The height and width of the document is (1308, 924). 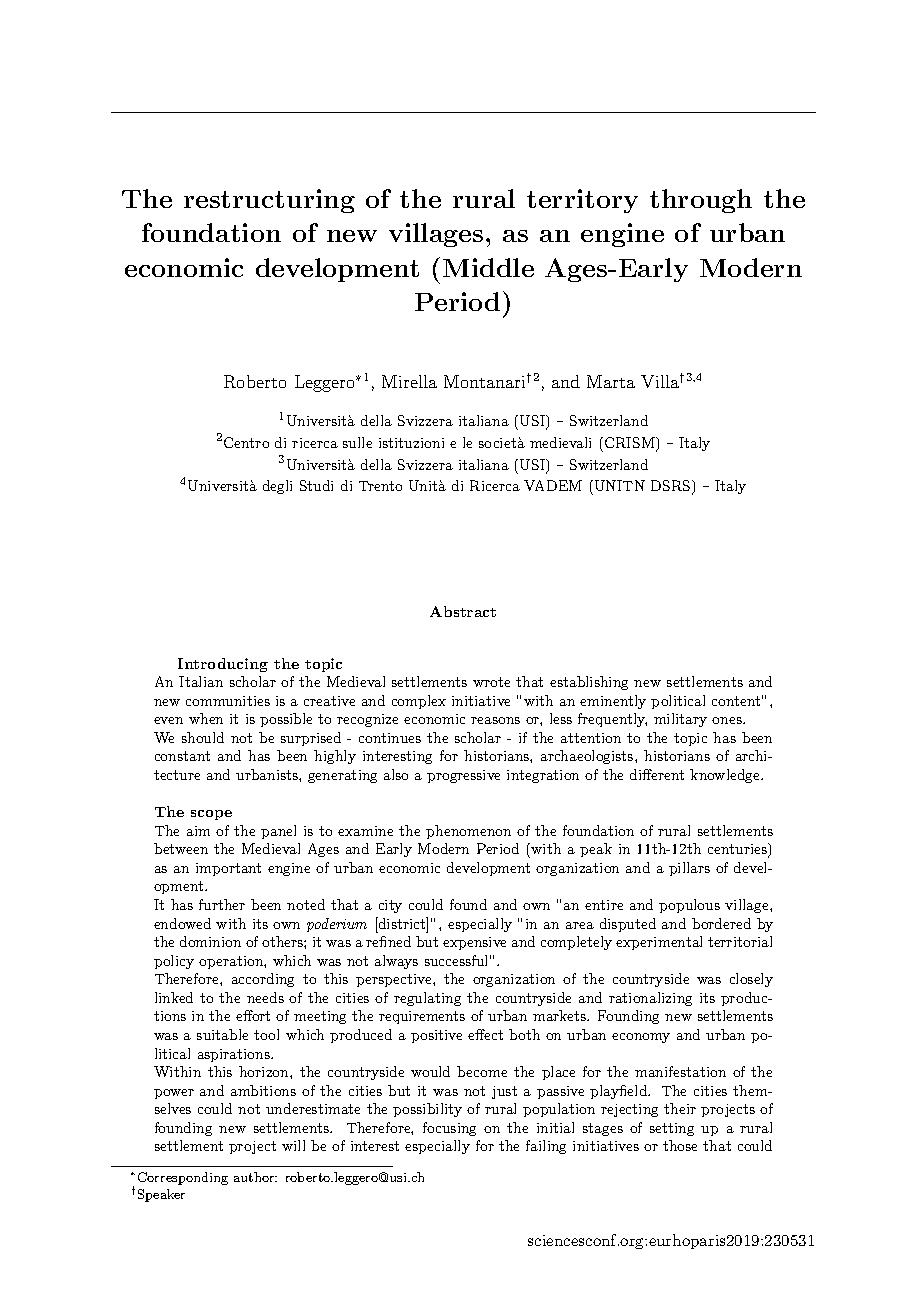 What do you see at coordinates (701, 201) in the document?
I see `through` at bounding box center [701, 201].
